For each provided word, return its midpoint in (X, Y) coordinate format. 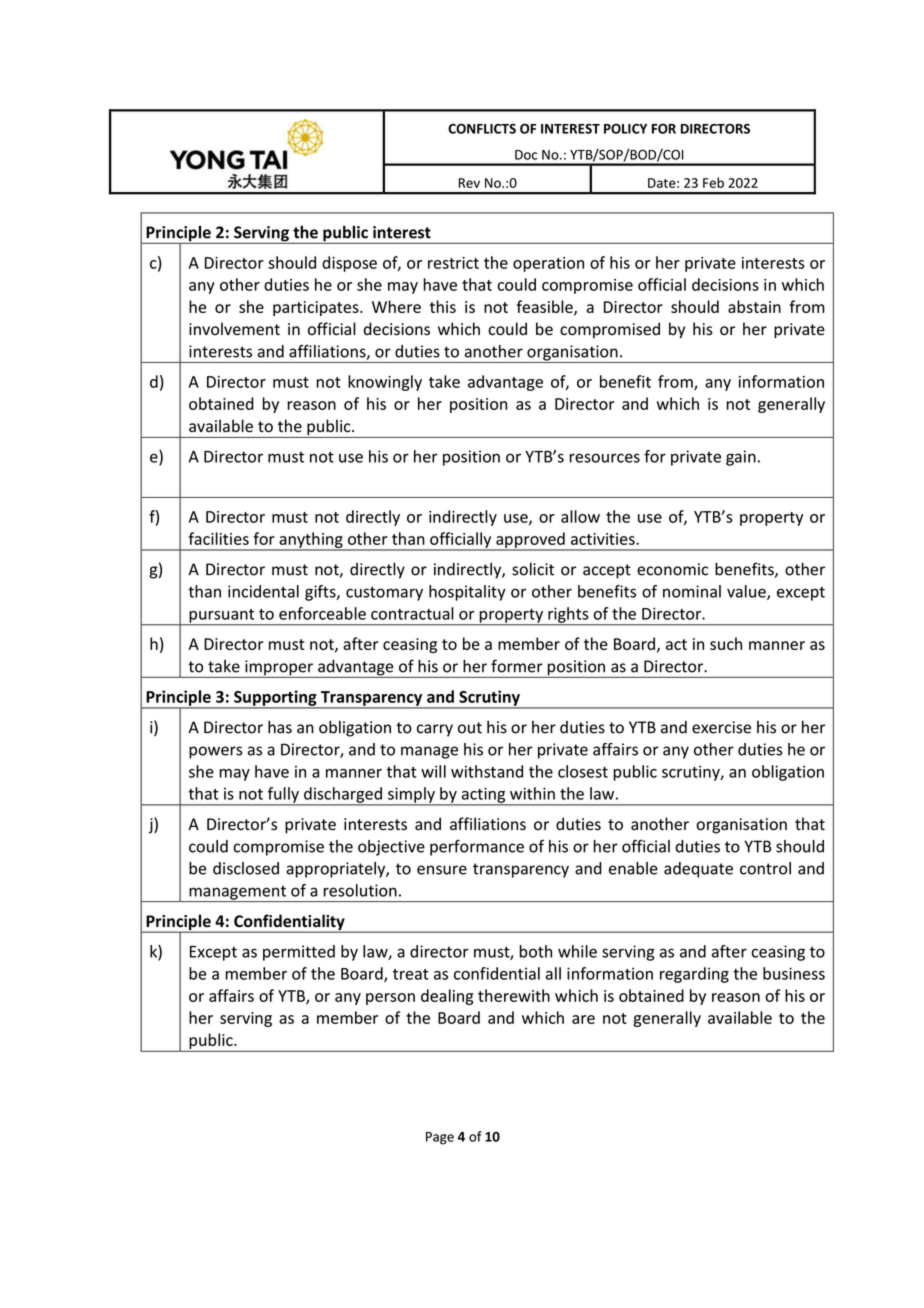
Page (440, 1138)
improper (279, 669)
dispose (349, 264)
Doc (526, 155)
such (726, 643)
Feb (713, 182)
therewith (514, 995)
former (517, 666)
